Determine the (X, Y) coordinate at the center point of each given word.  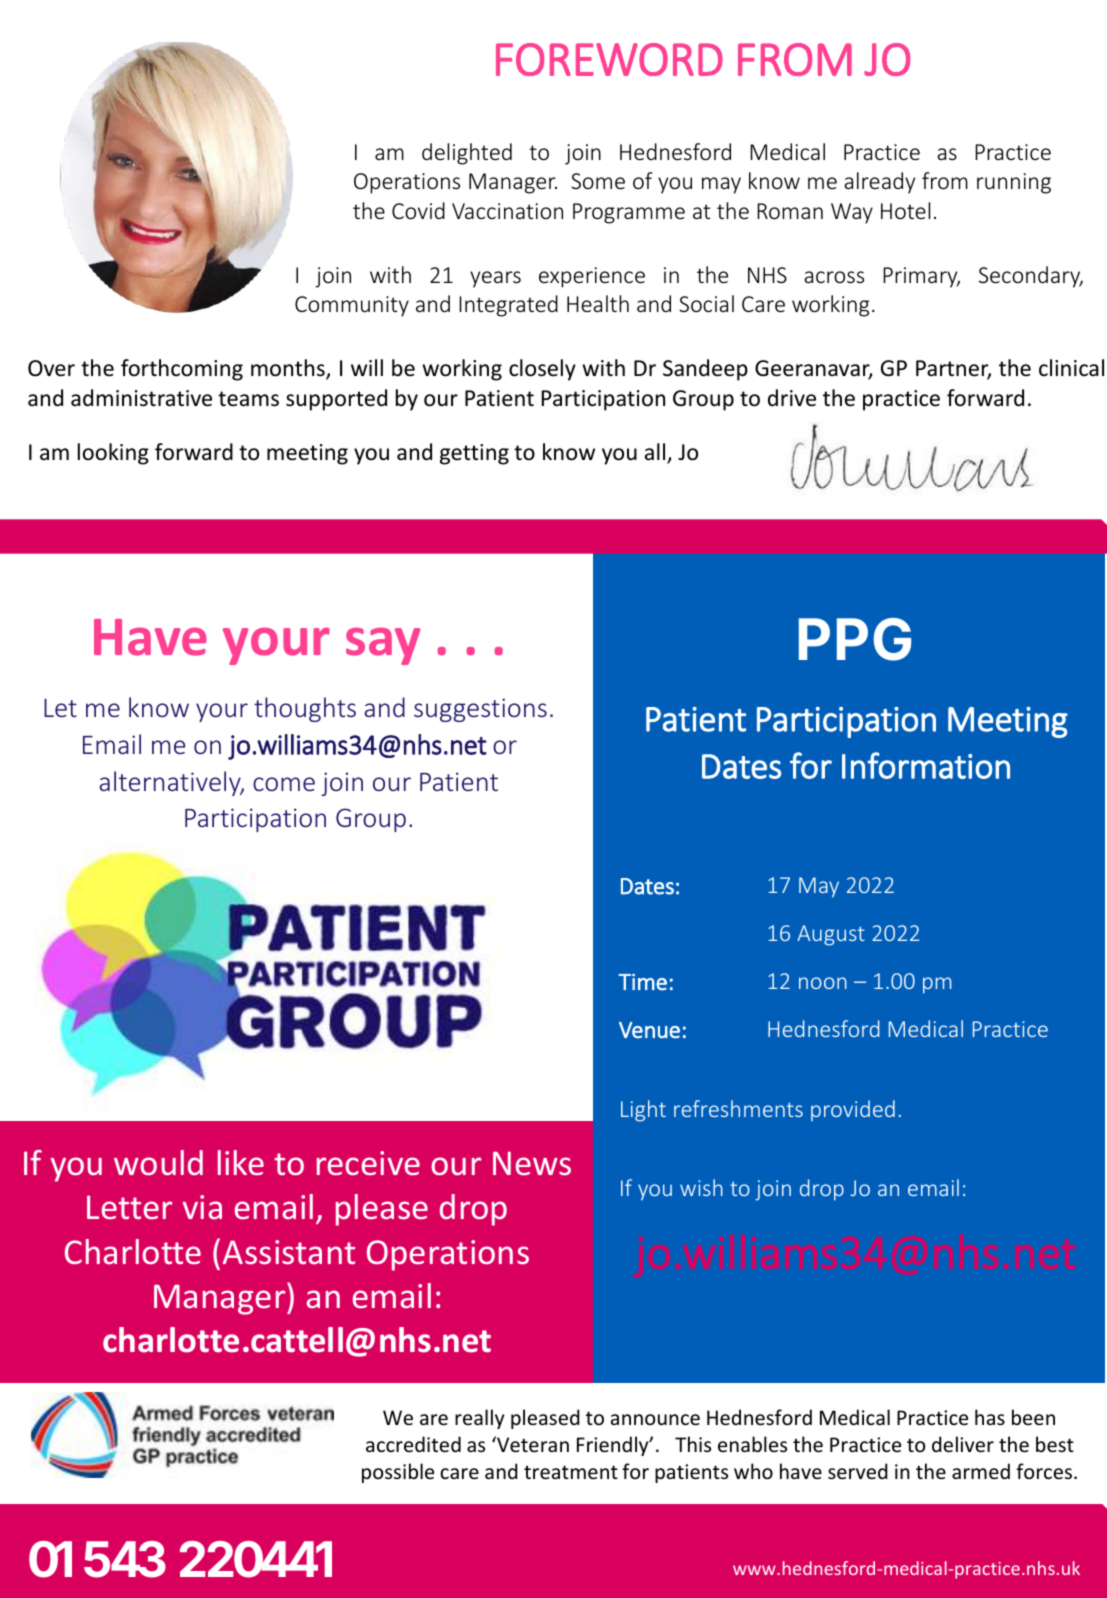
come (284, 784)
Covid (418, 210)
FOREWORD (609, 59)
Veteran (532, 1444)
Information (926, 765)
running (1014, 183)
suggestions (480, 710)
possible (398, 1473)
